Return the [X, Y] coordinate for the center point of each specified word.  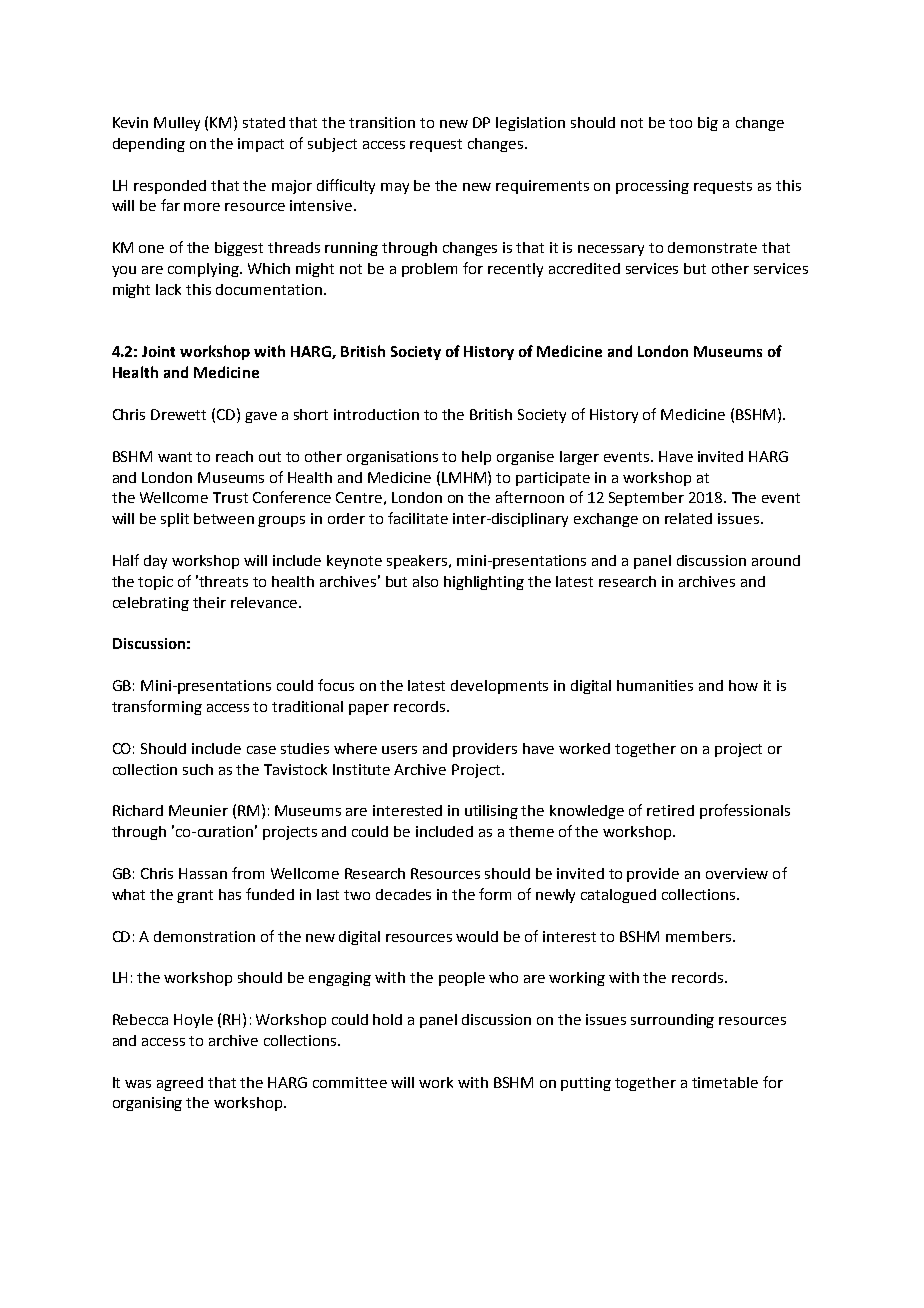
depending [149, 145]
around [776, 560]
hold [387, 1019]
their [209, 602]
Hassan [203, 873]
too [680, 123]
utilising [491, 812]
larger [579, 458]
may [395, 188]
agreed [180, 1084]
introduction [376, 414]
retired [670, 810]
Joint [158, 351]
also [425, 581]
